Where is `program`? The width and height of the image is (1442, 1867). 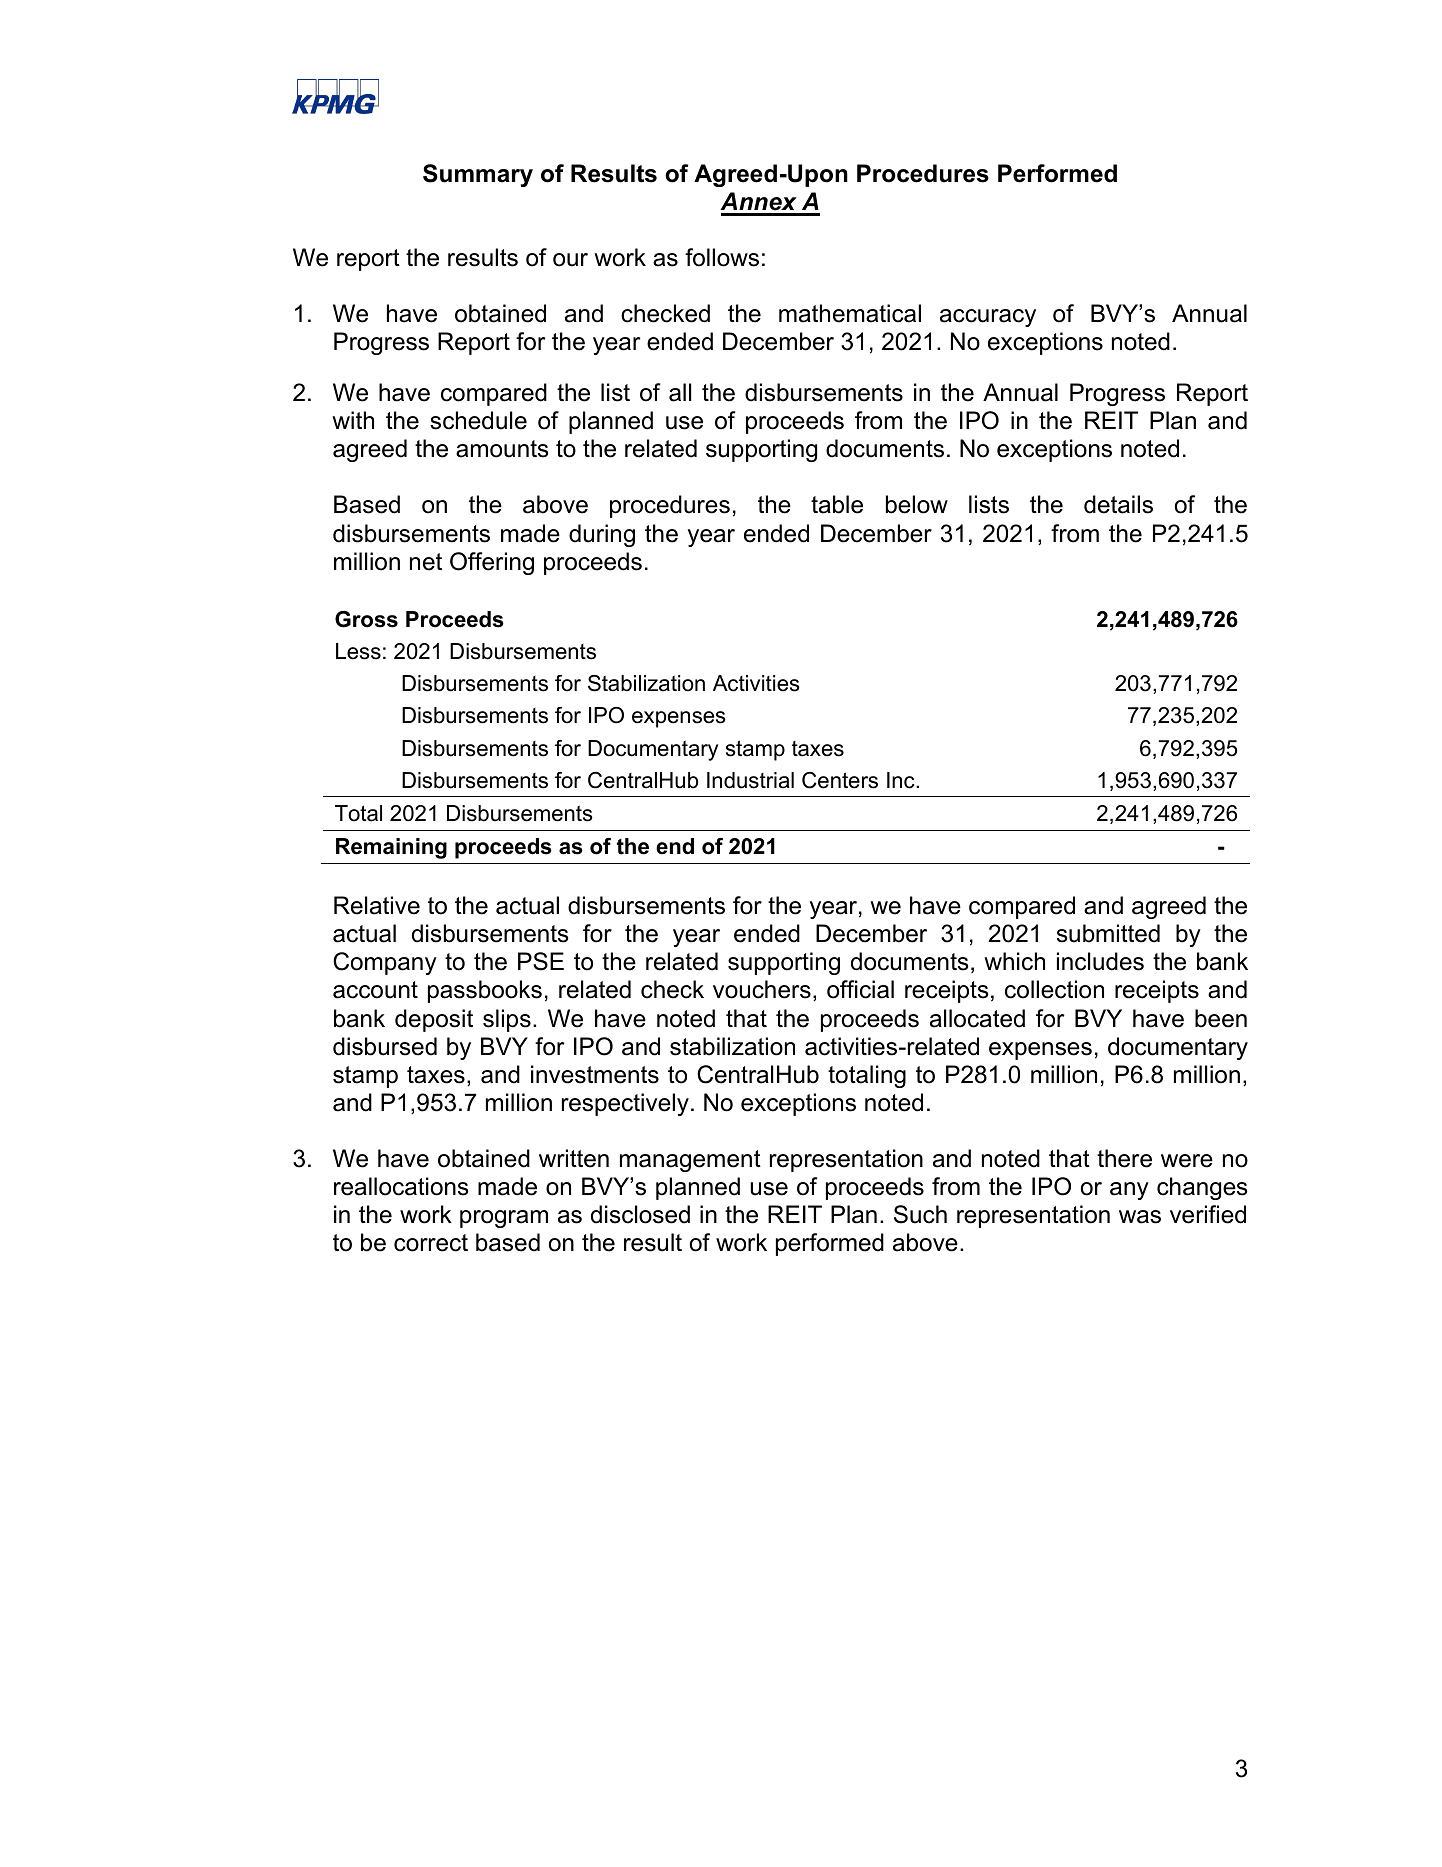 program is located at coordinates (504, 1219).
